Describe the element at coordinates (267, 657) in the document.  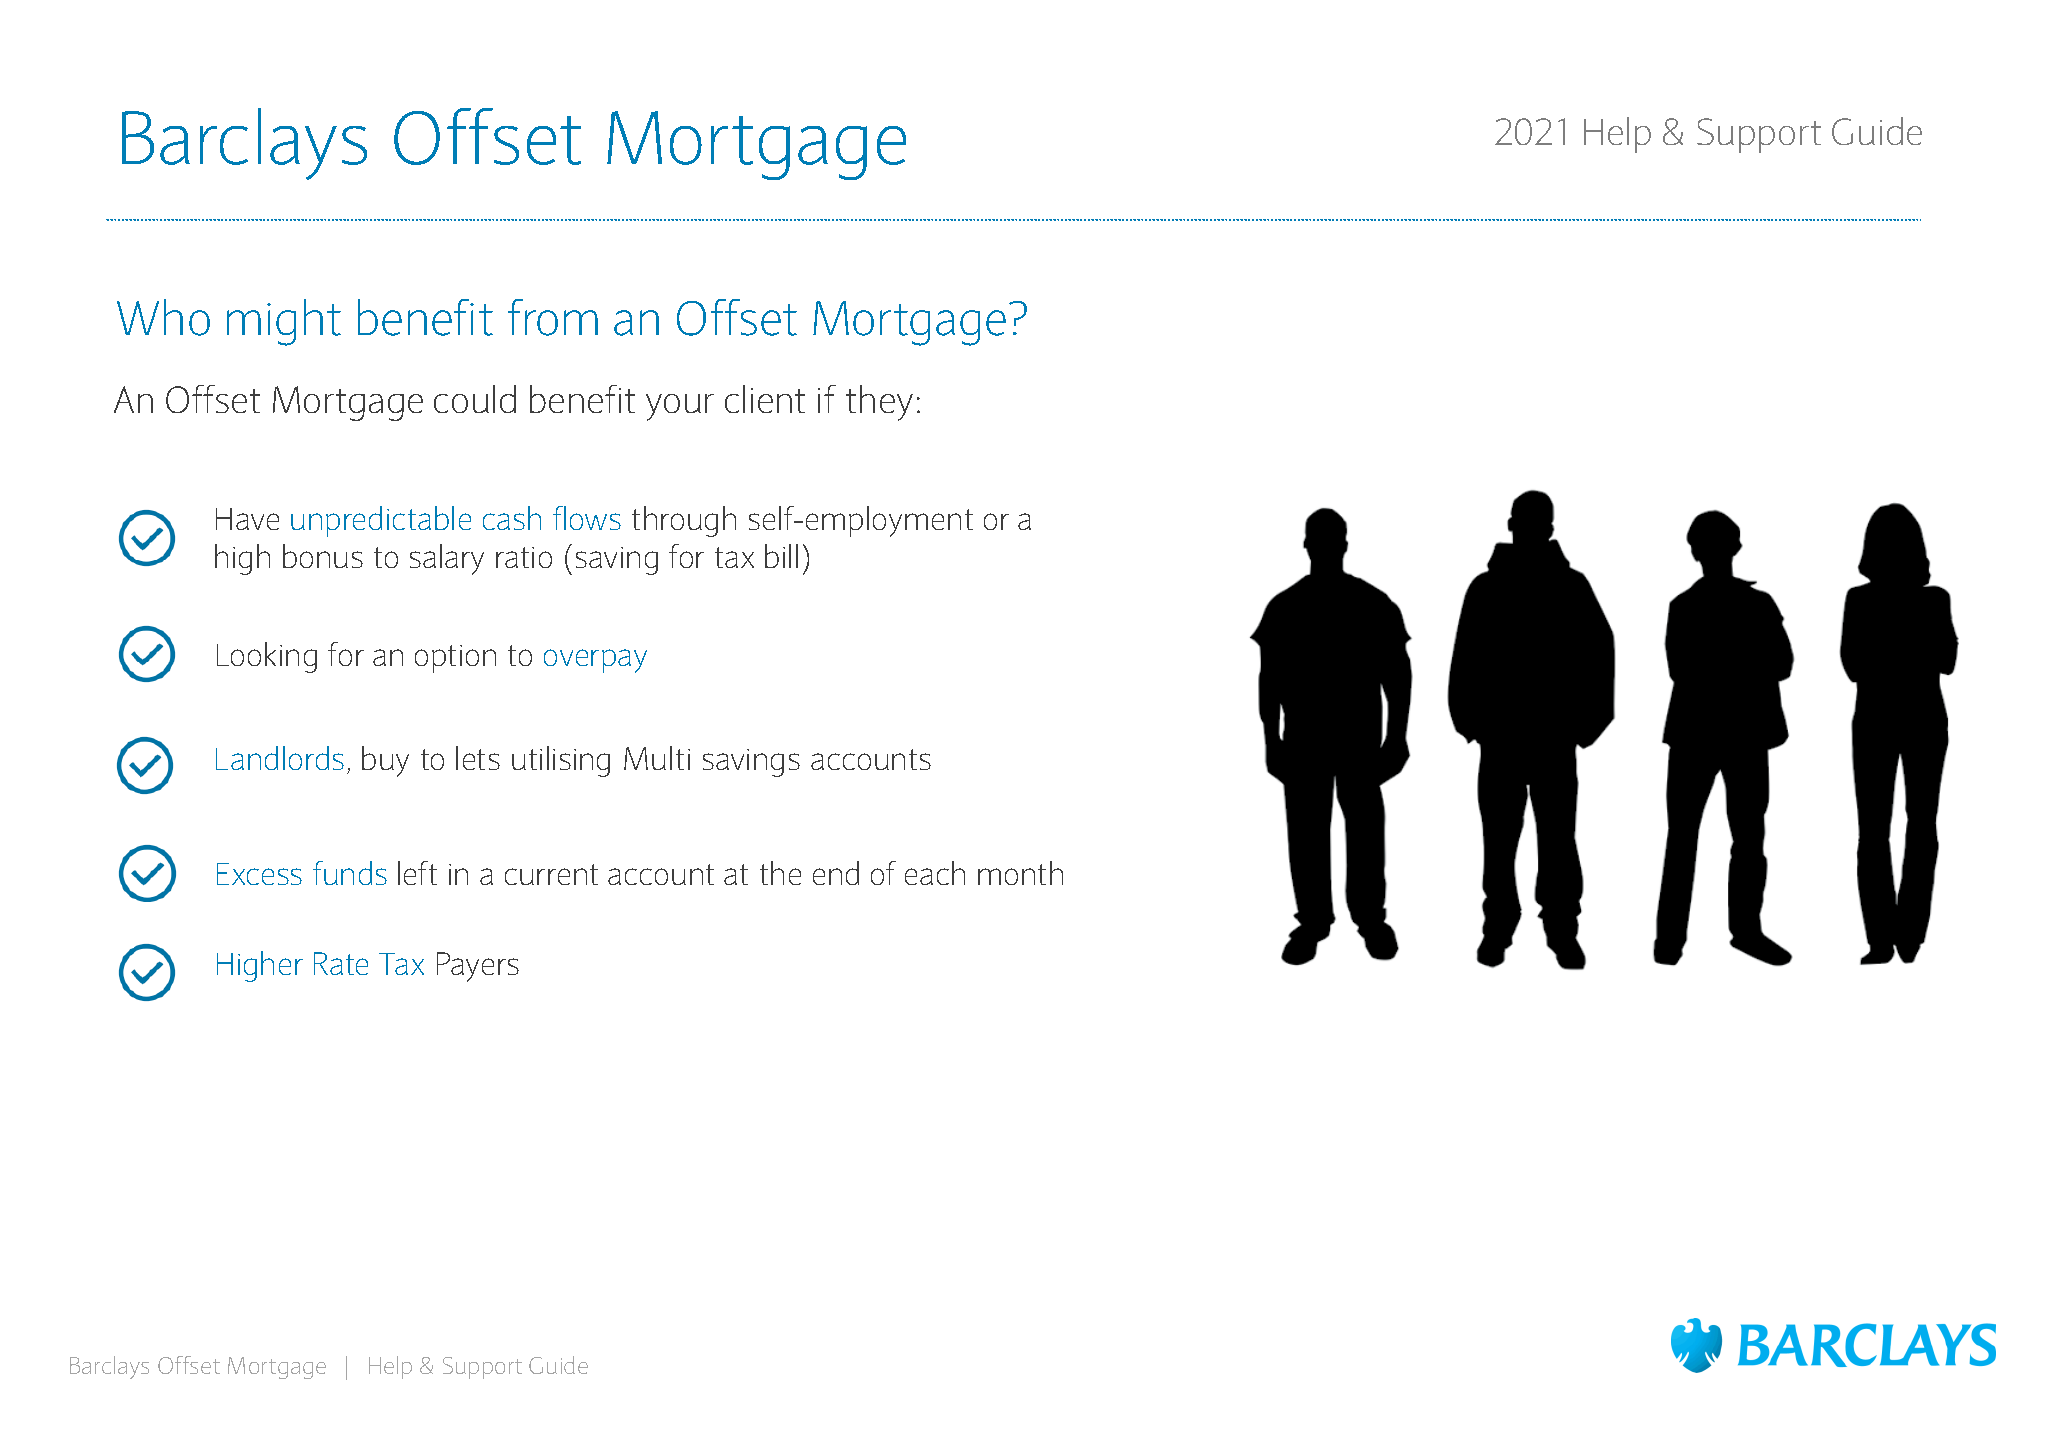
I see `Looking` at that location.
